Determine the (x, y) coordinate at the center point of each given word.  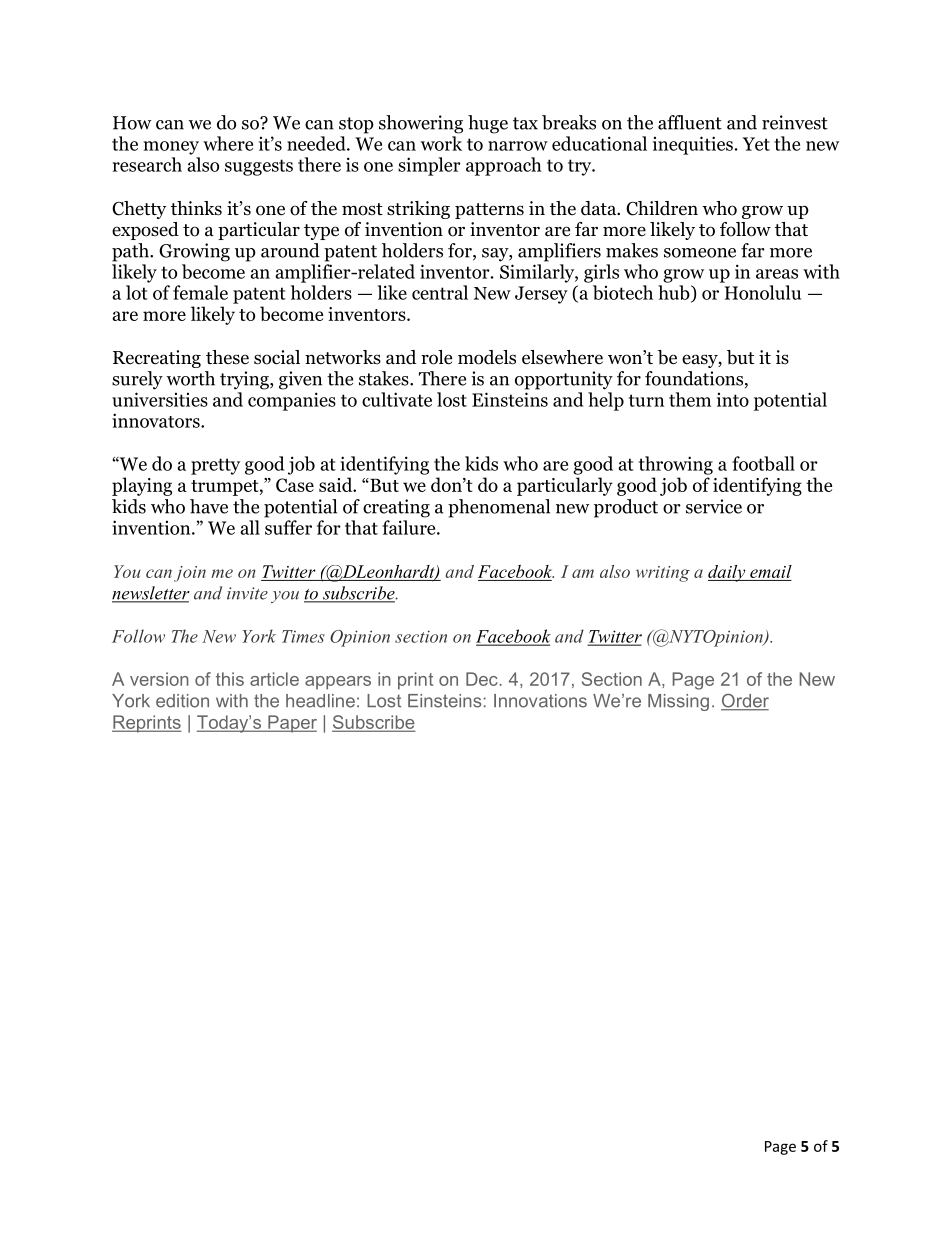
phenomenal (499, 508)
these (227, 357)
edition (182, 701)
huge (488, 124)
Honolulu (763, 292)
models (487, 357)
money (171, 148)
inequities (693, 145)
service (714, 506)
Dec (482, 679)
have (209, 506)
